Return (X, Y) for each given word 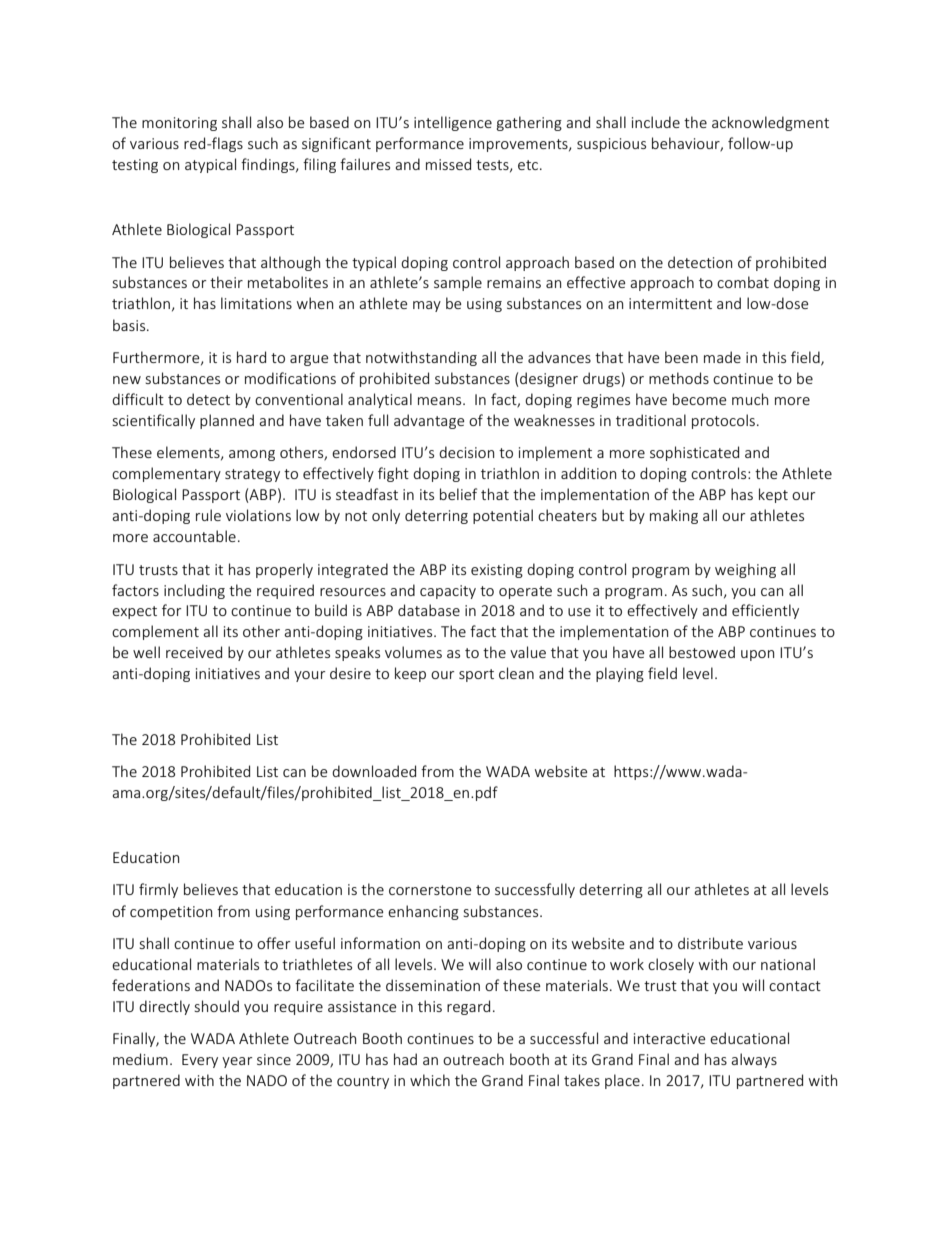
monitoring (179, 124)
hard (251, 357)
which (430, 1080)
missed (448, 164)
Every (200, 1061)
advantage (429, 421)
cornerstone (430, 890)
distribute (710, 943)
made (722, 357)
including (194, 591)
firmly (158, 890)
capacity (448, 592)
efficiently (765, 611)
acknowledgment (770, 123)
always (754, 1060)
